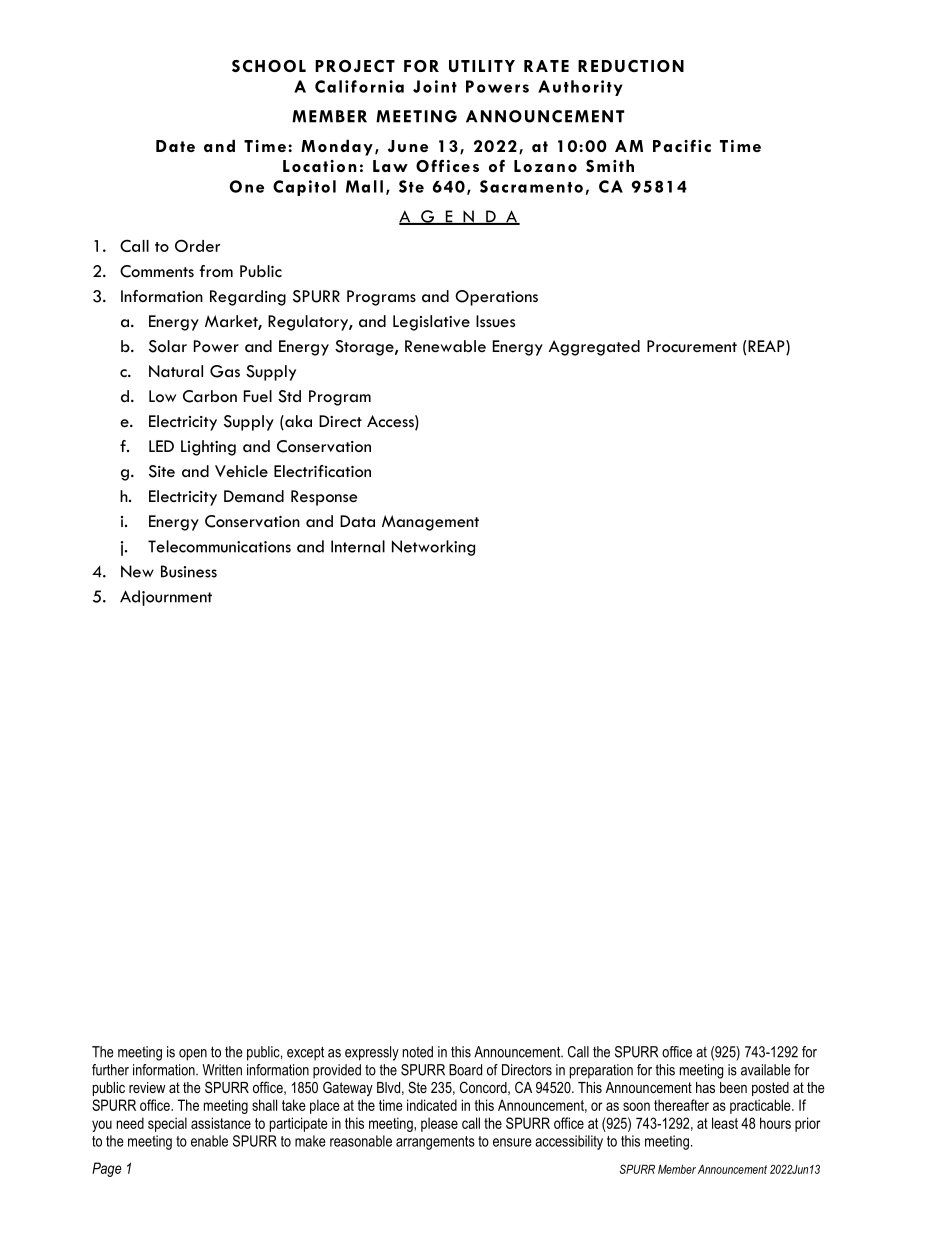  Describe the element at coordinates (435, 1143) in the screenshot. I see `arrangements` at that location.
